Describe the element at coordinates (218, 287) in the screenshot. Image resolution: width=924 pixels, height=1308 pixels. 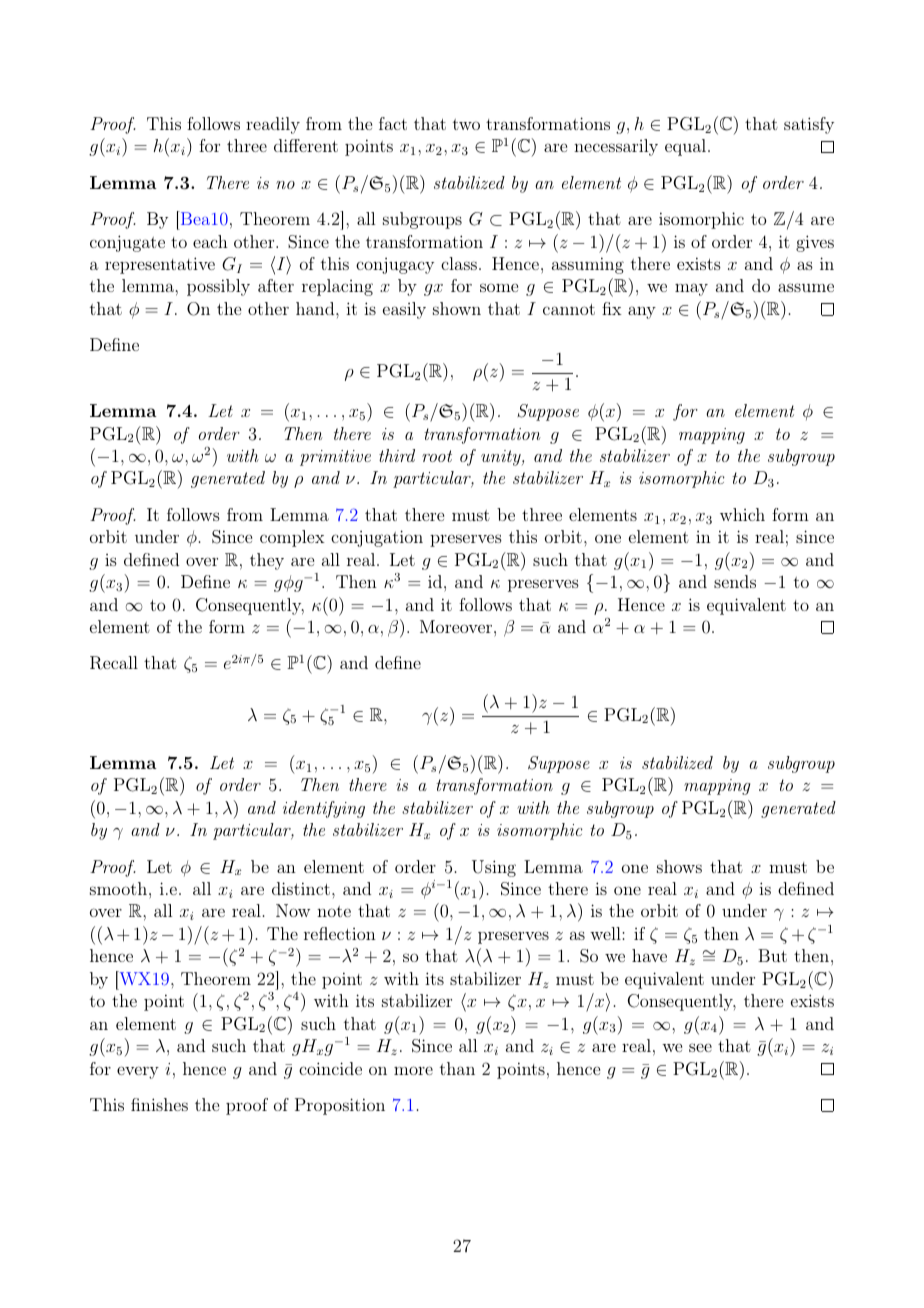
I see `possibly` at that location.
